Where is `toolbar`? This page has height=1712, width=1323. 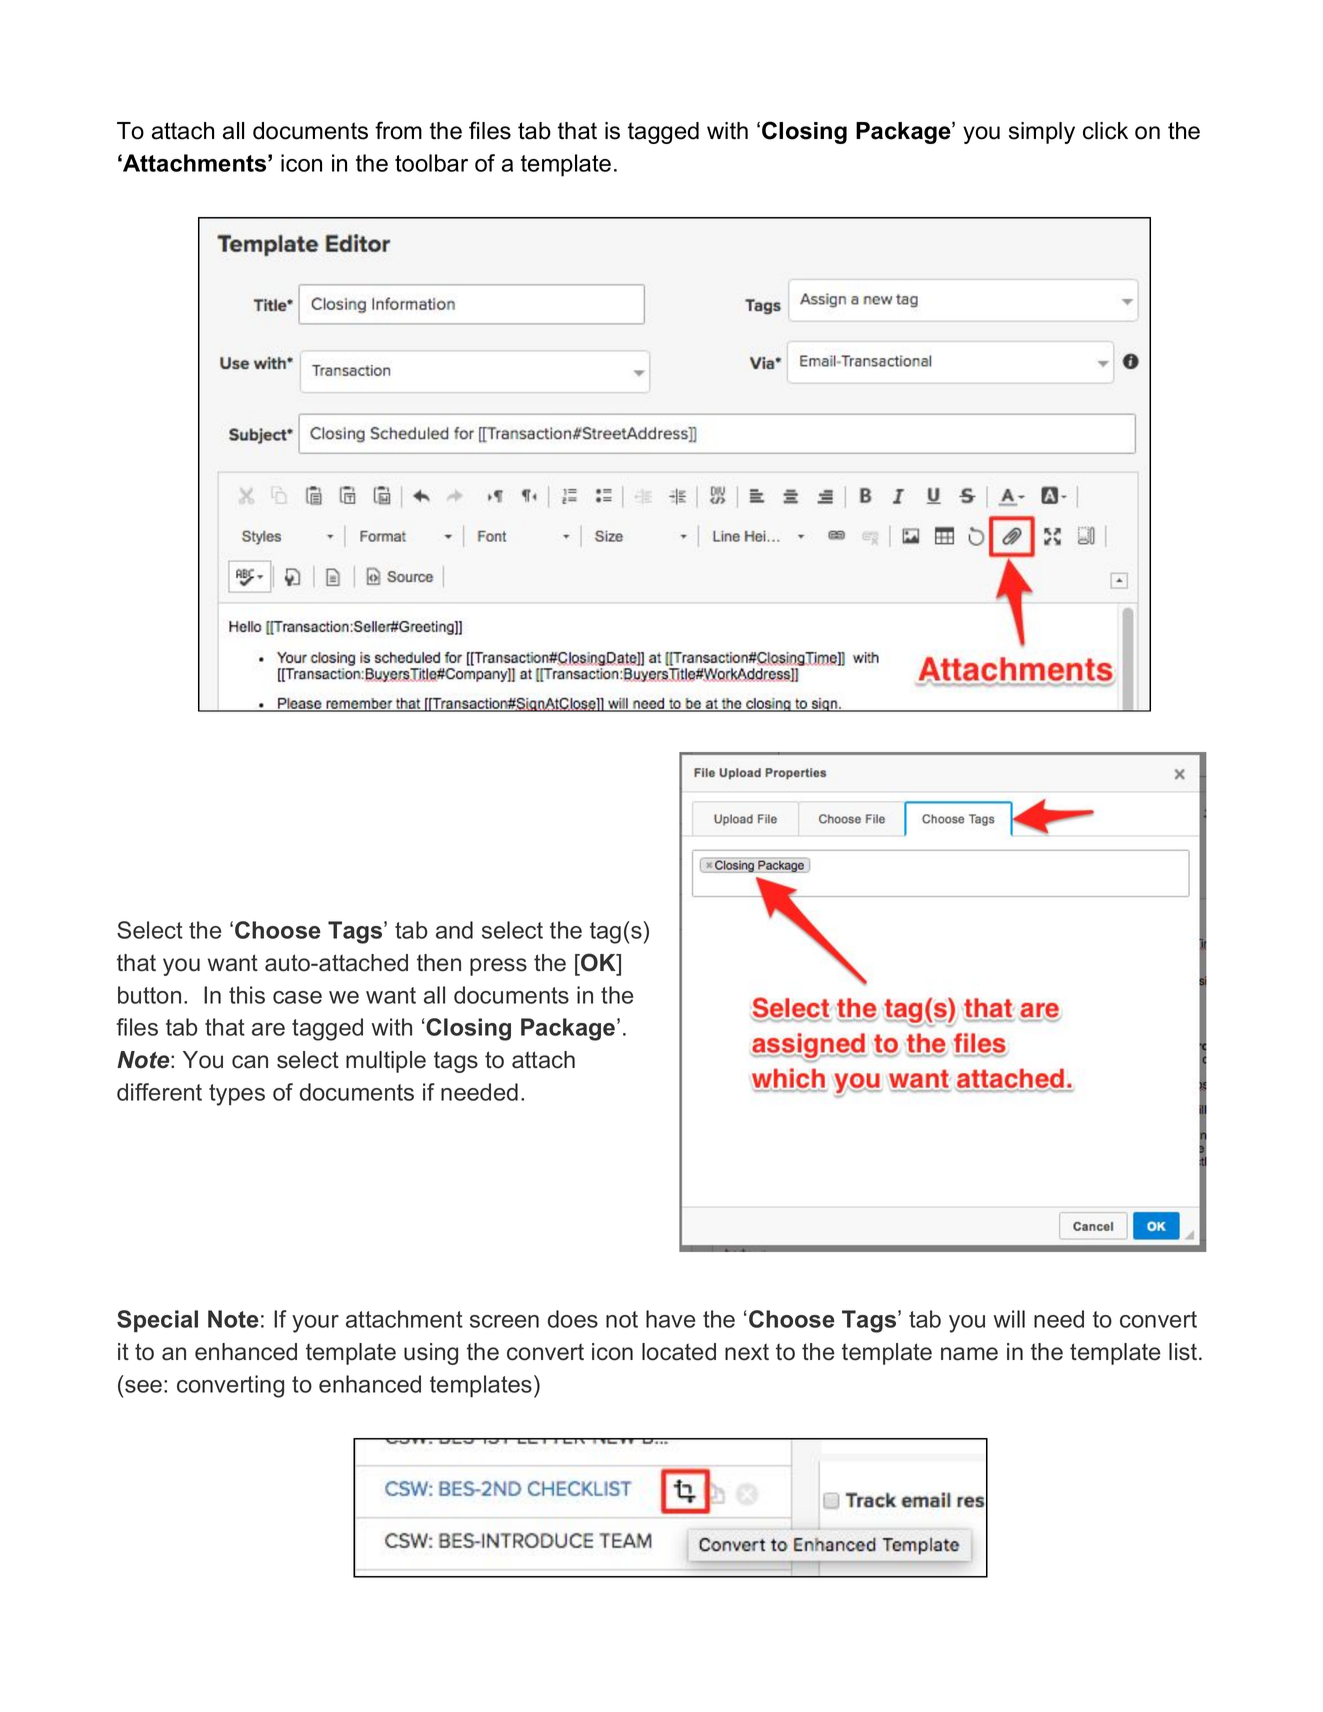
toolbar is located at coordinates (431, 163).
